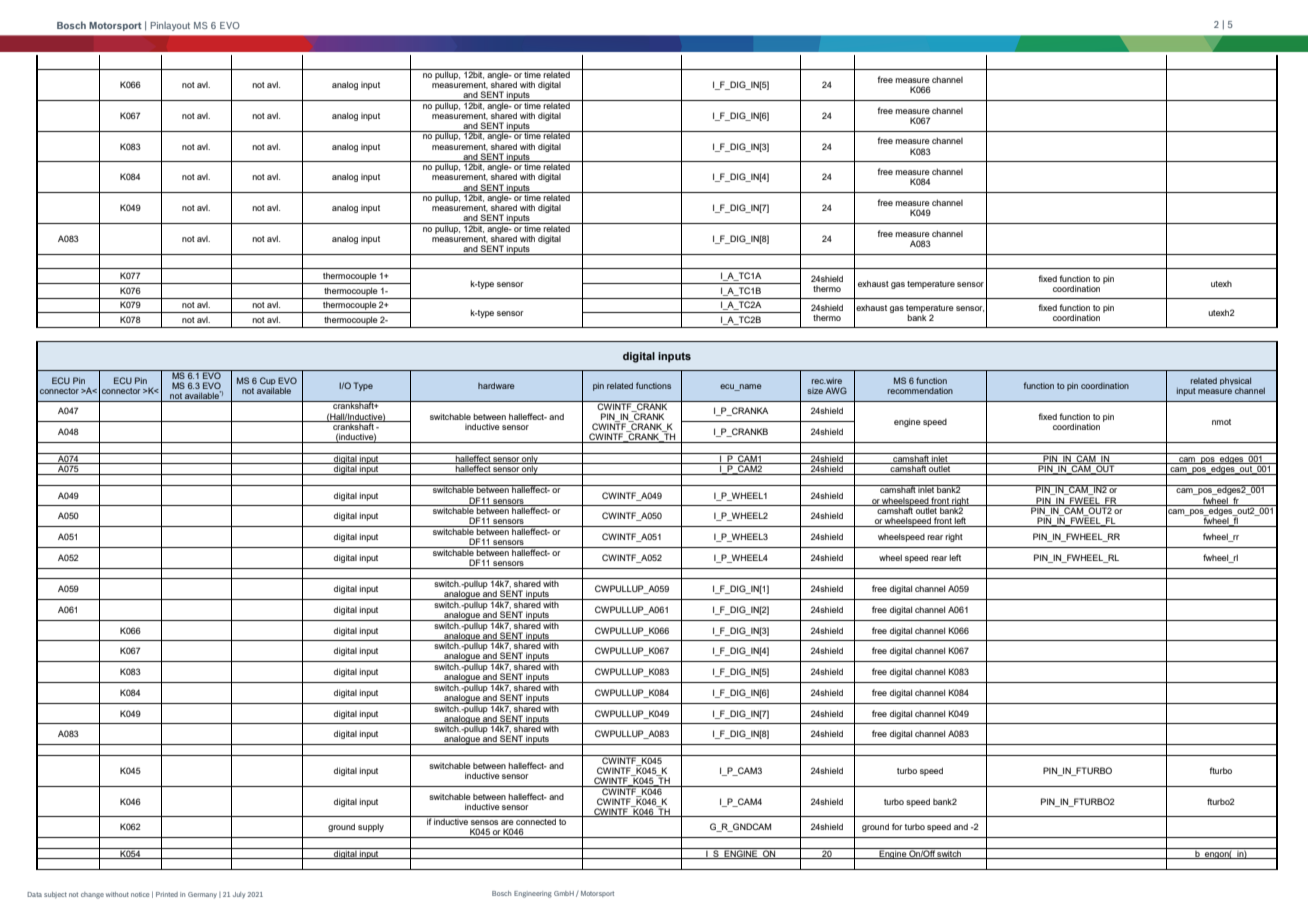 The image size is (1308, 924). Describe the element at coordinates (202, 895) in the document. I see `Germany` at that location.
